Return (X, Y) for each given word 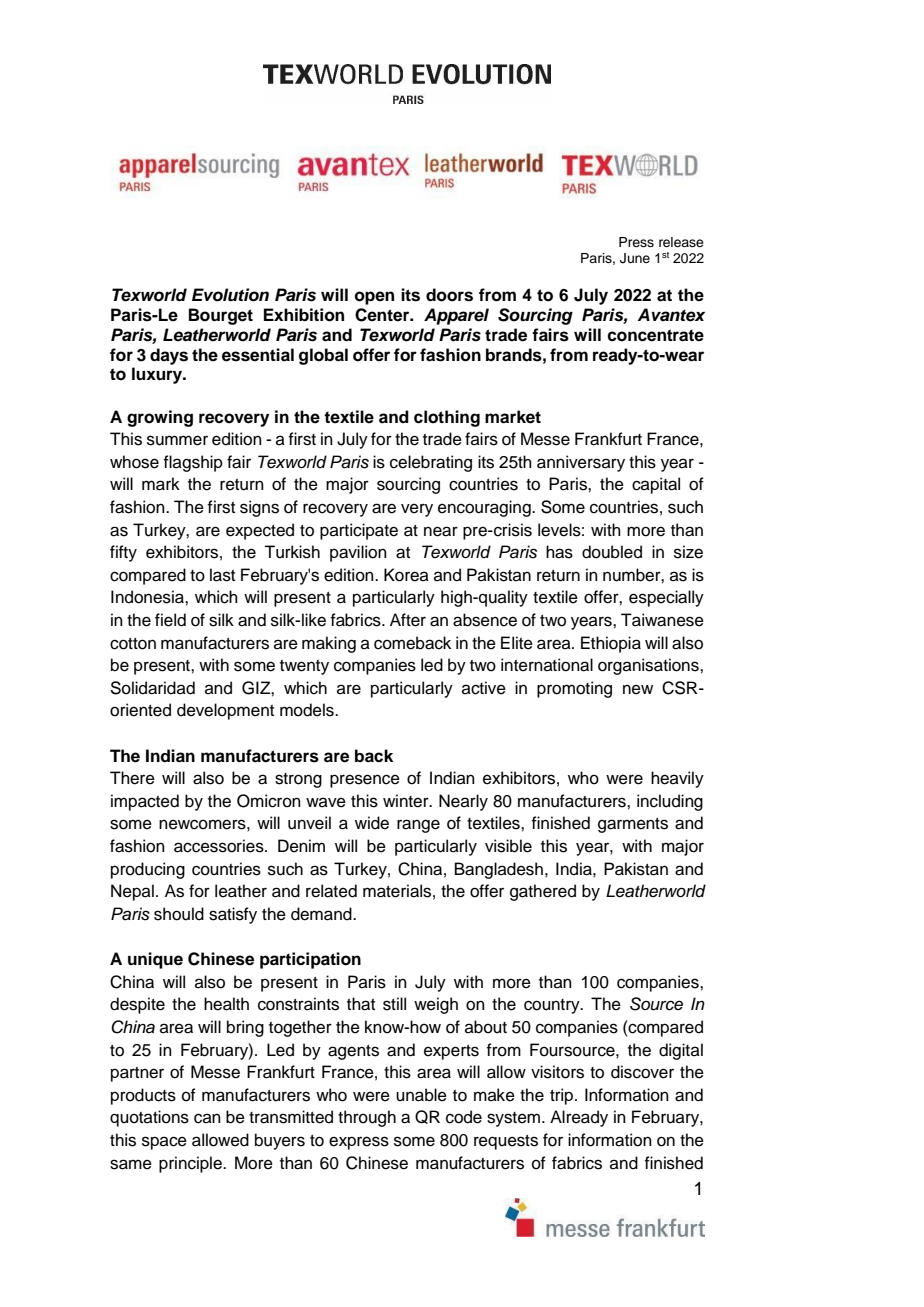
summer (177, 440)
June (635, 258)
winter (407, 801)
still (394, 1004)
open (374, 298)
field (170, 620)
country (553, 1006)
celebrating (431, 463)
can (207, 1118)
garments (633, 825)
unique (155, 960)
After (408, 620)
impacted (145, 802)
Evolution (230, 295)
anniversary (581, 463)
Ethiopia (611, 644)
